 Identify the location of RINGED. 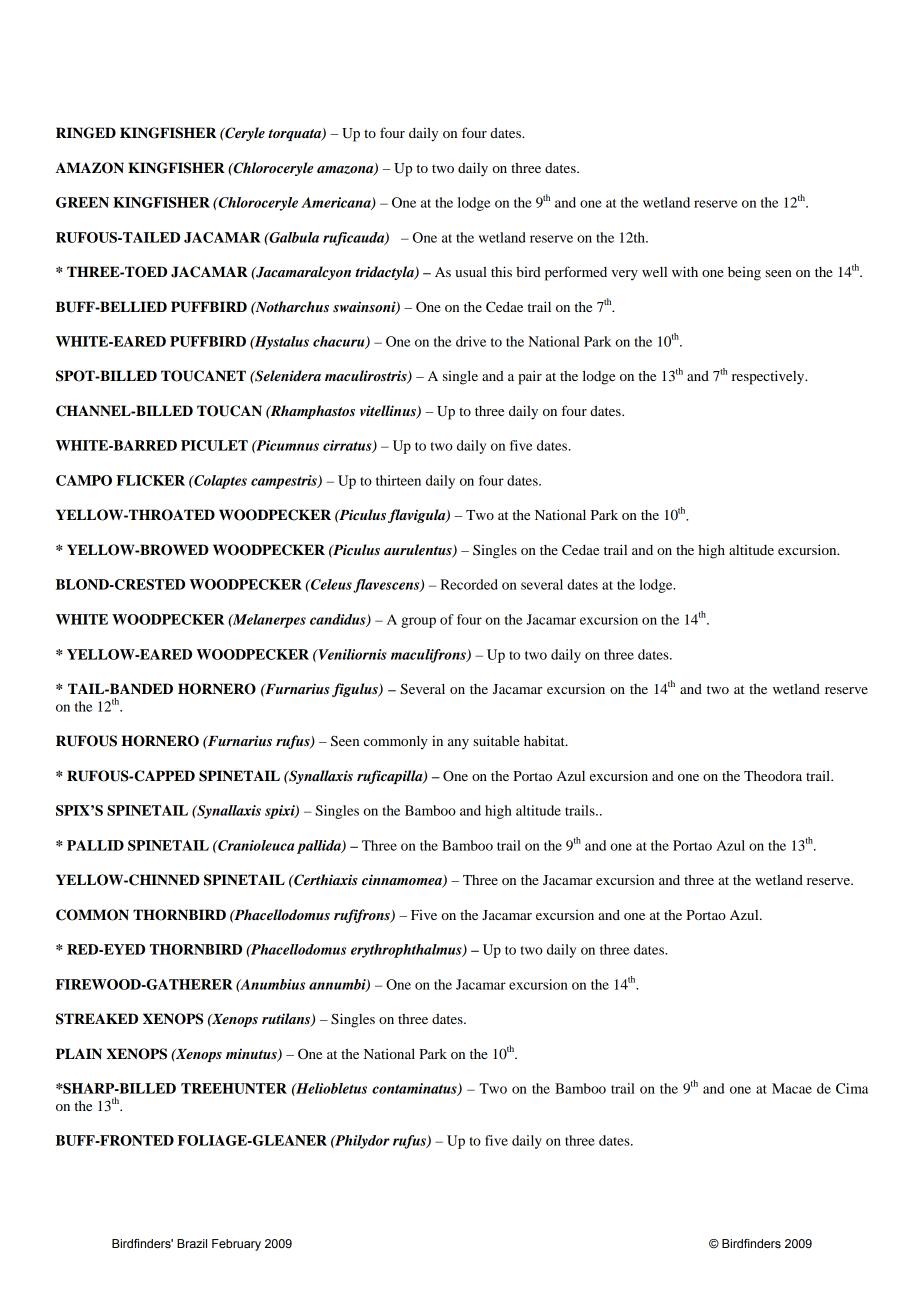
(86, 133).
